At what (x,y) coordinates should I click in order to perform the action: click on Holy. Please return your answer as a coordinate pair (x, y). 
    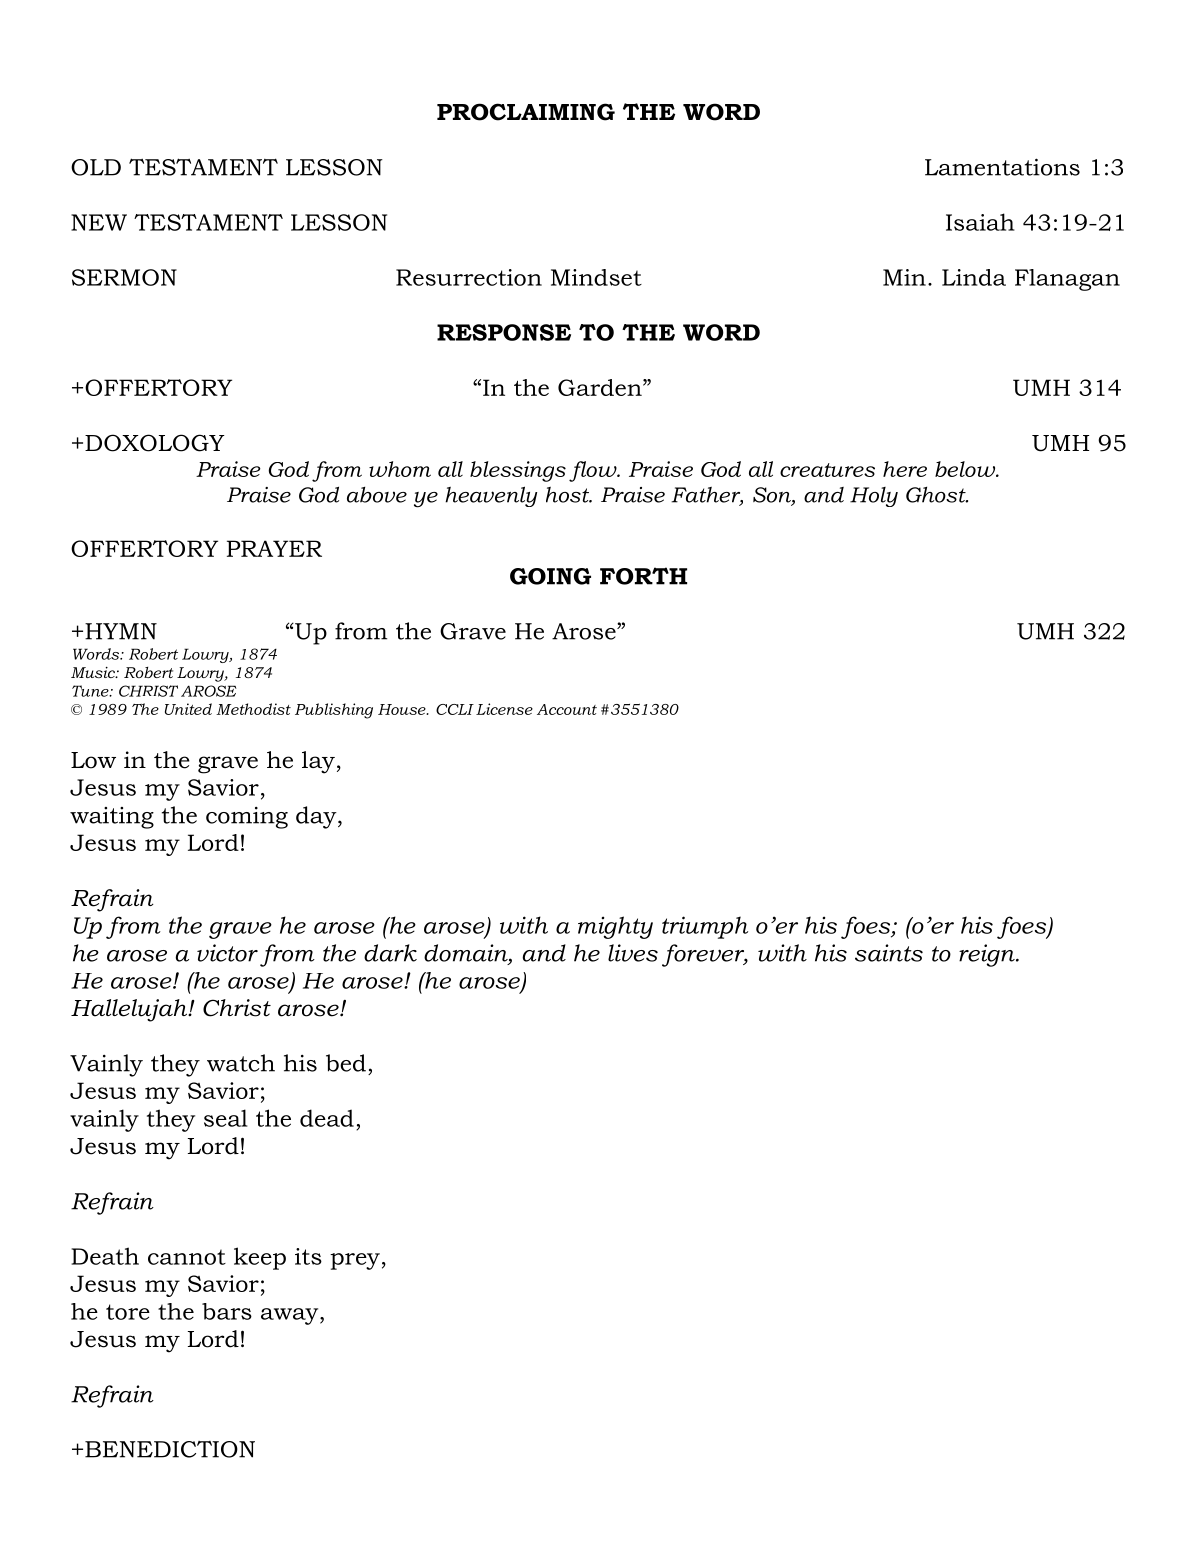
    Looking at the image, I should click on (874, 497).
